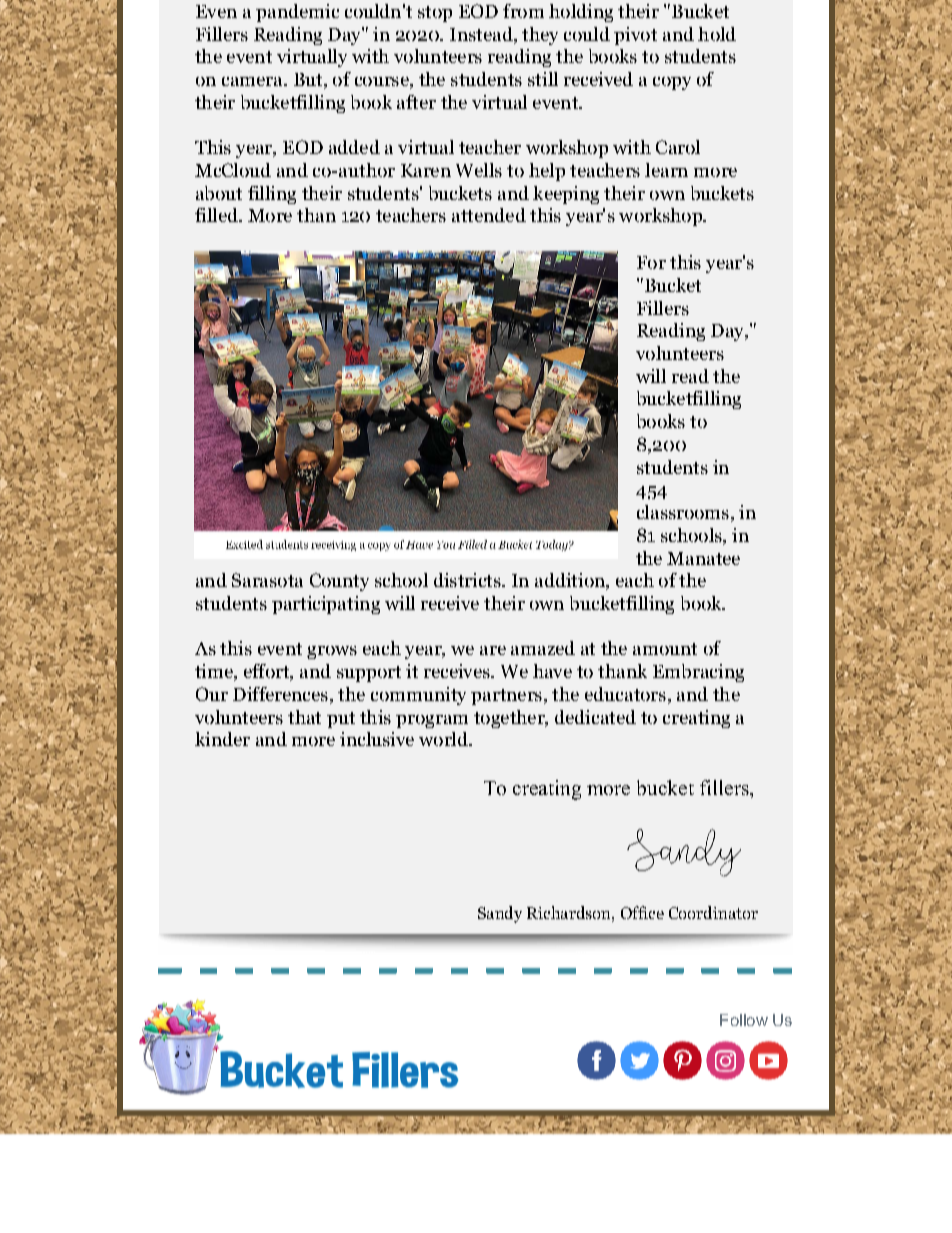 The width and height of the screenshot is (952, 1233). What do you see at coordinates (217, 215) in the screenshot?
I see `filled` at bounding box center [217, 215].
